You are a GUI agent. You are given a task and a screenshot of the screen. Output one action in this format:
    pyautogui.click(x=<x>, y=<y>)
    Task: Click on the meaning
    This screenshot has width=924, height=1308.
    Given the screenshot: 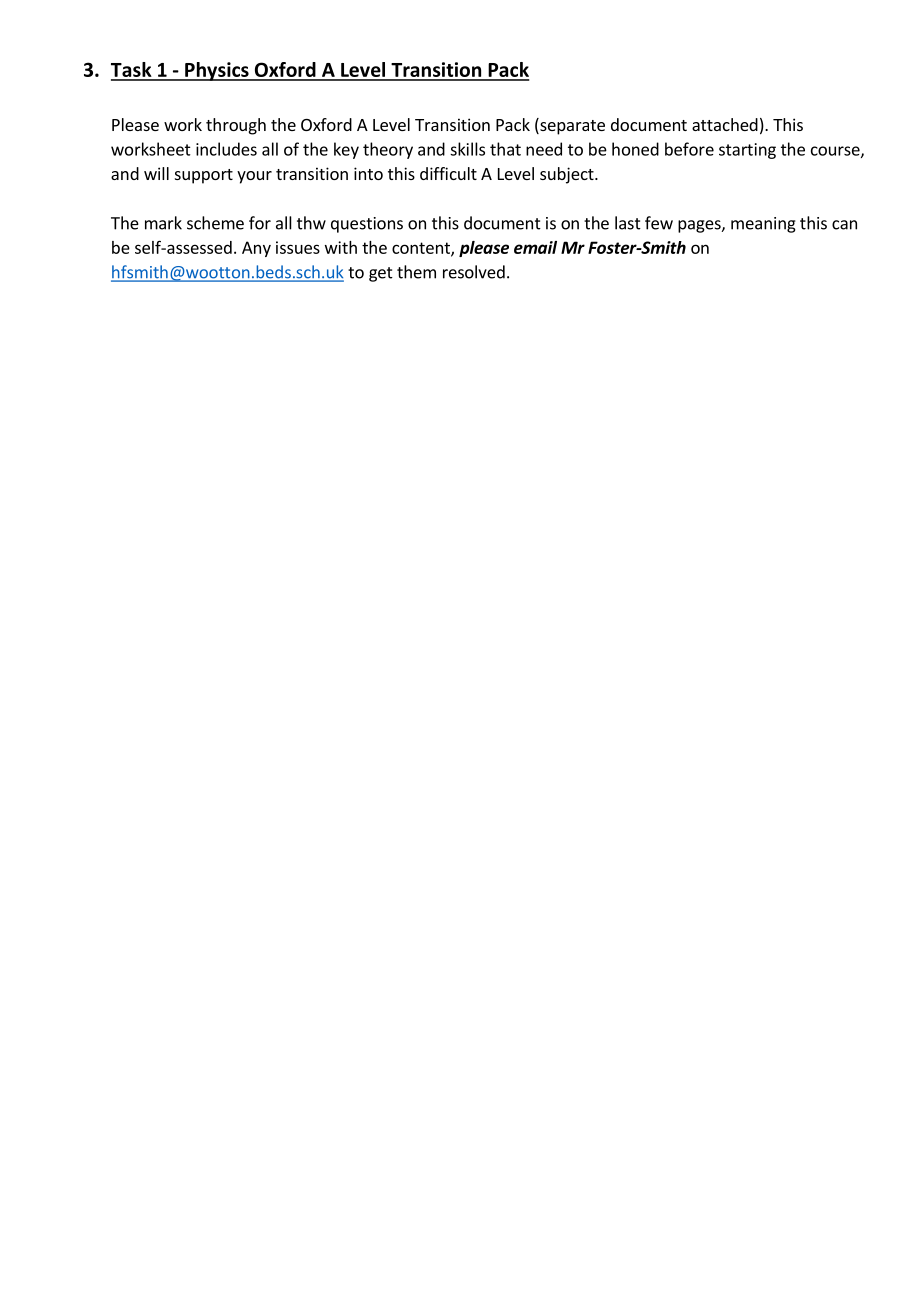 What is the action you would take?
    pyautogui.click(x=763, y=225)
